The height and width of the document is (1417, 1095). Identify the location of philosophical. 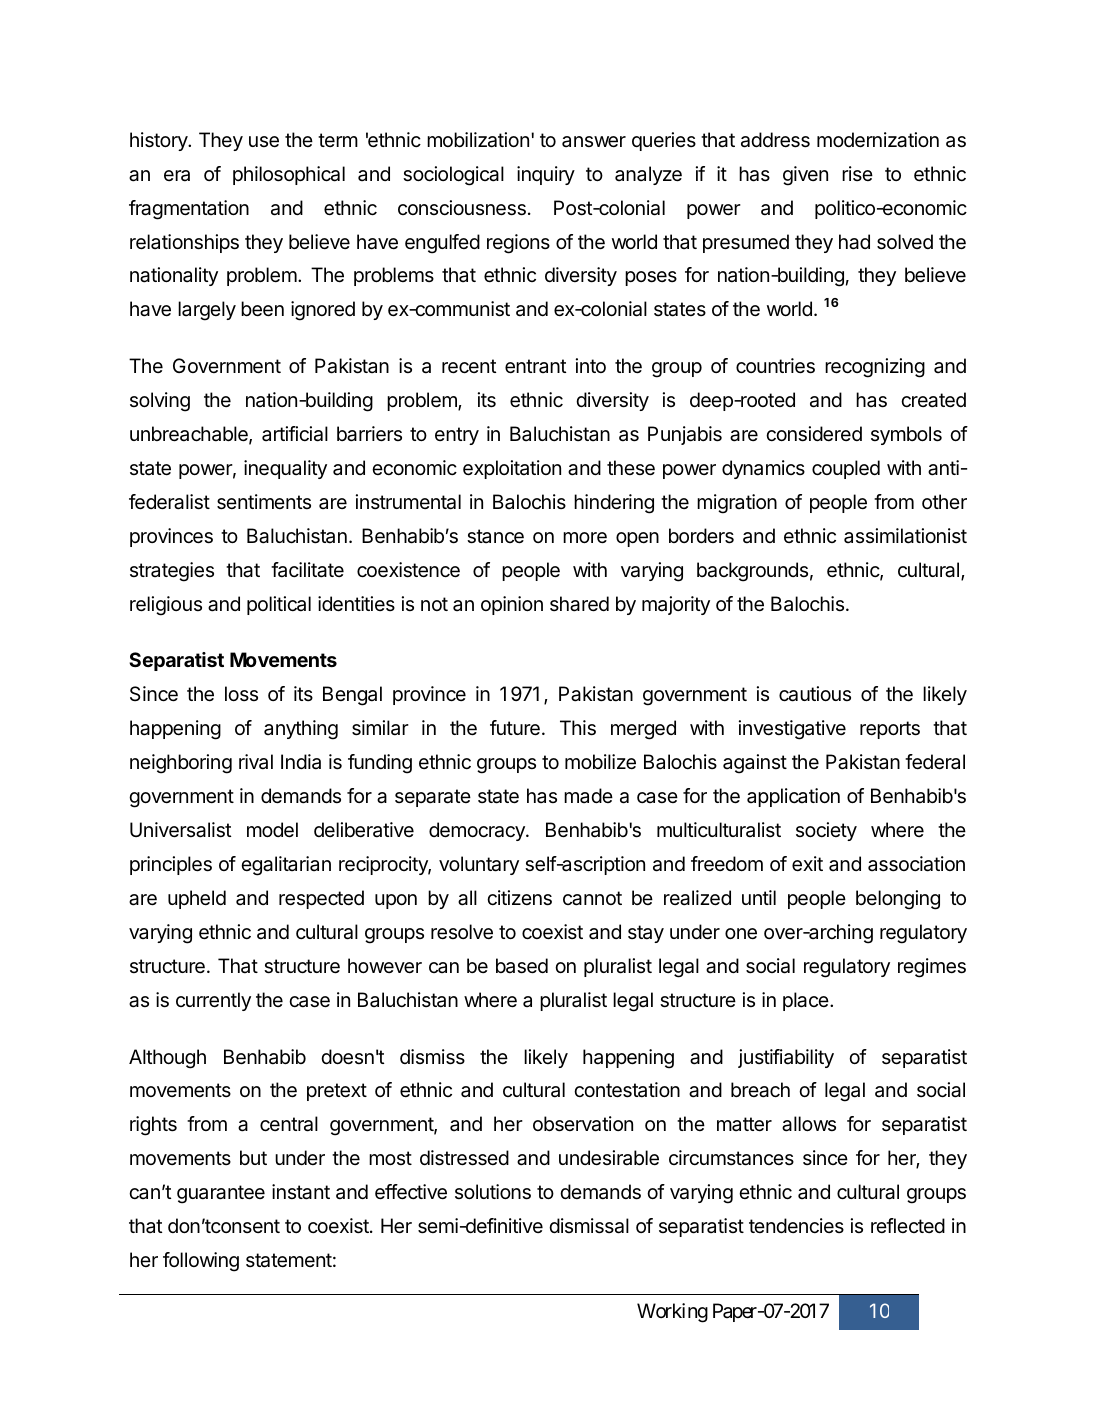
(289, 175).
